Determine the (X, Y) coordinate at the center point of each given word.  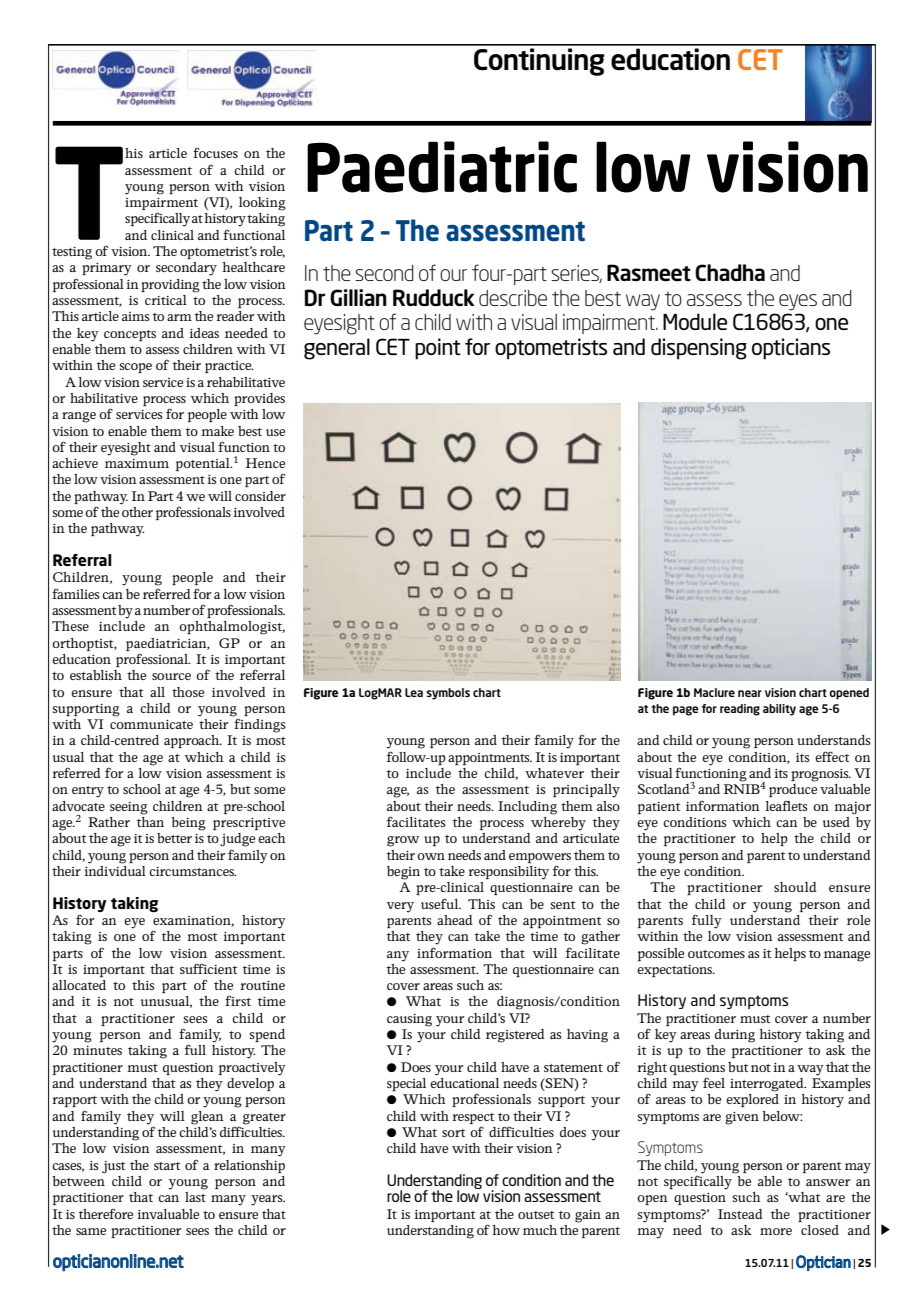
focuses (215, 153)
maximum (137, 463)
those (188, 692)
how (506, 1230)
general (337, 349)
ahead (455, 920)
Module (695, 321)
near (750, 693)
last (195, 1197)
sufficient (209, 968)
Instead (740, 1214)
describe (513, 298)
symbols (448, 694)
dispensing (699, 349)
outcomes (716, 954)
